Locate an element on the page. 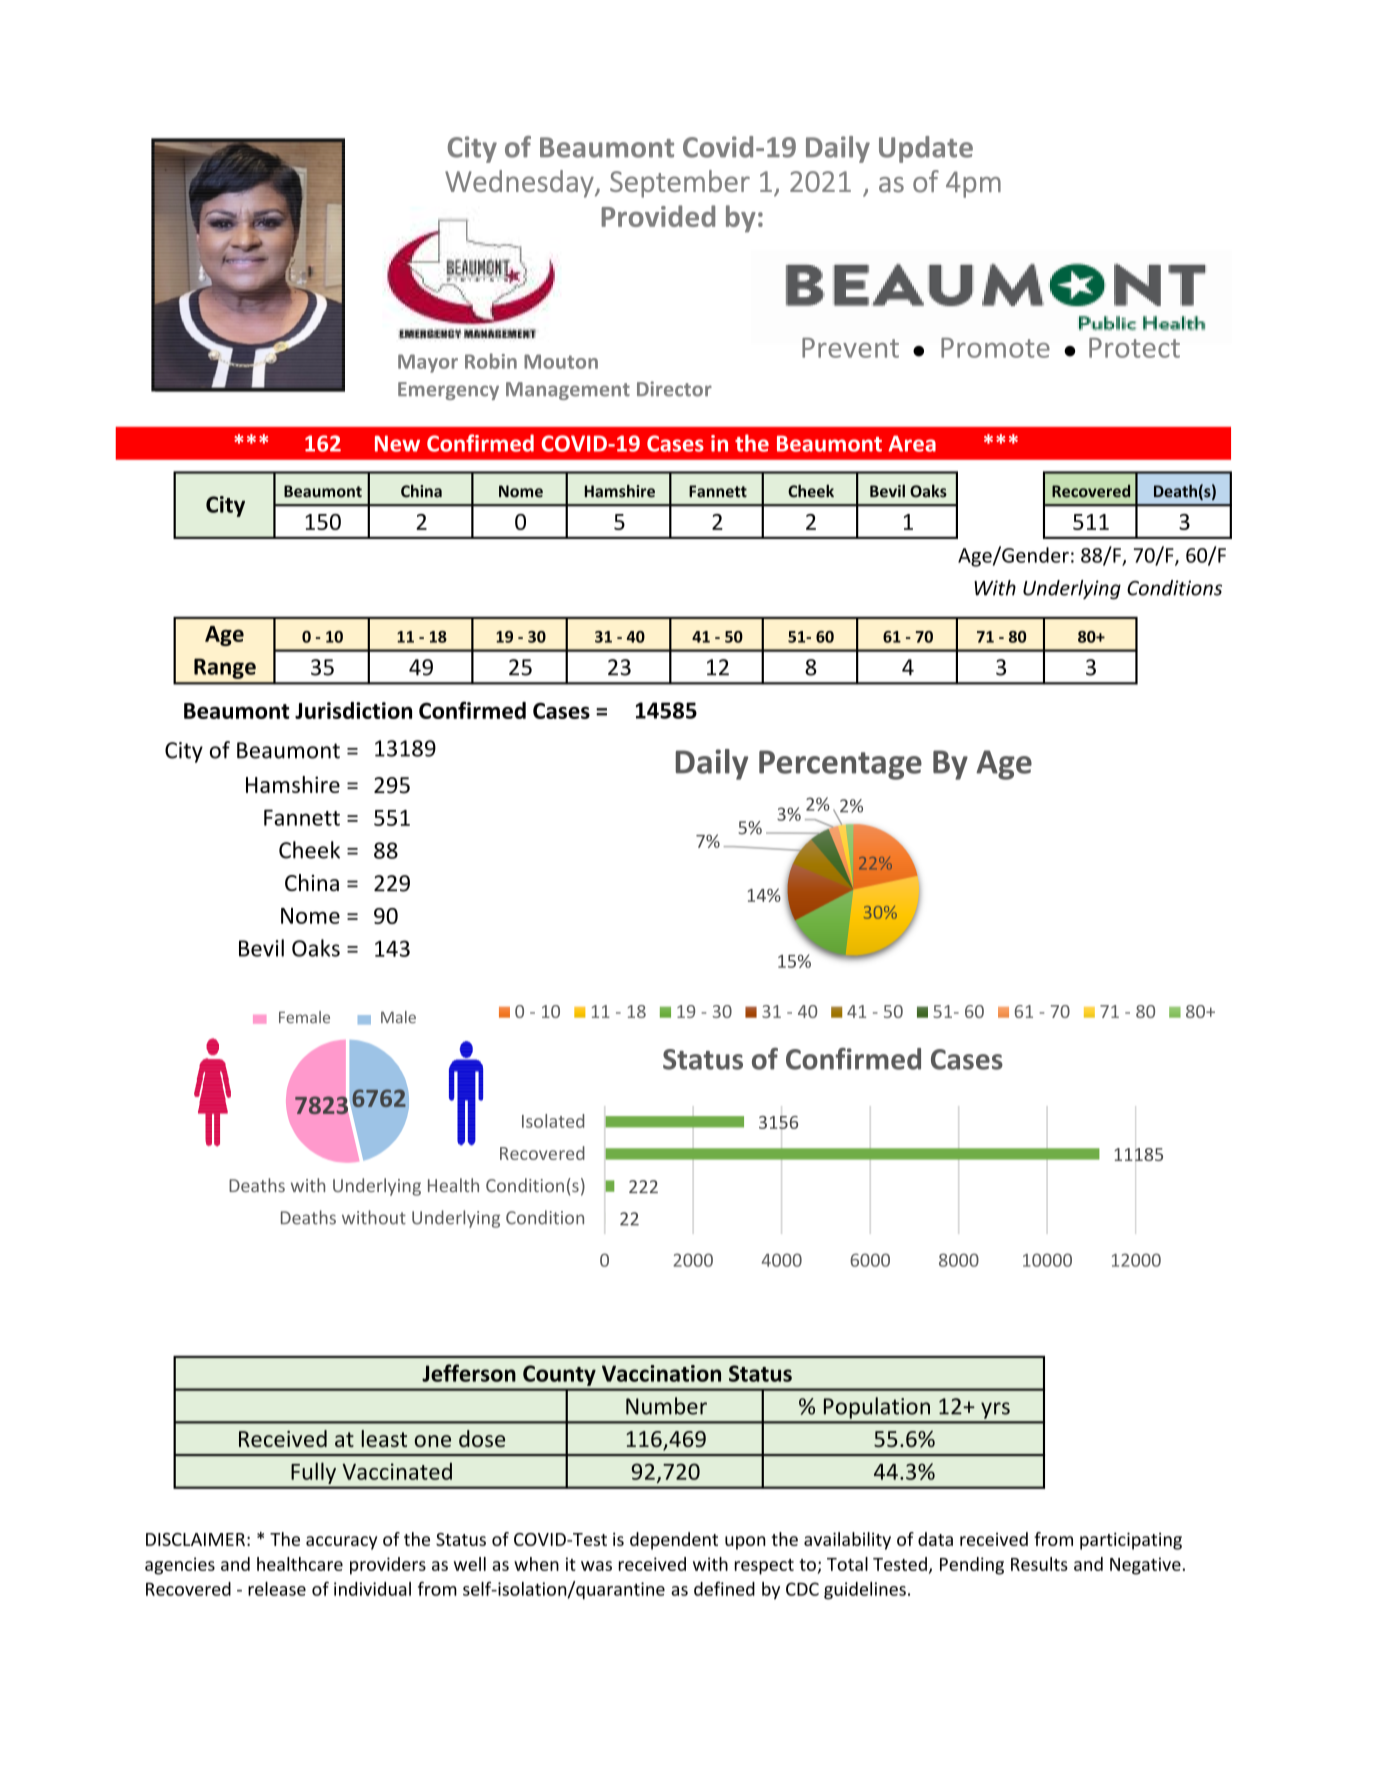 This document has height=1784, width=1379. Range is located at coordinates (225, 668).
